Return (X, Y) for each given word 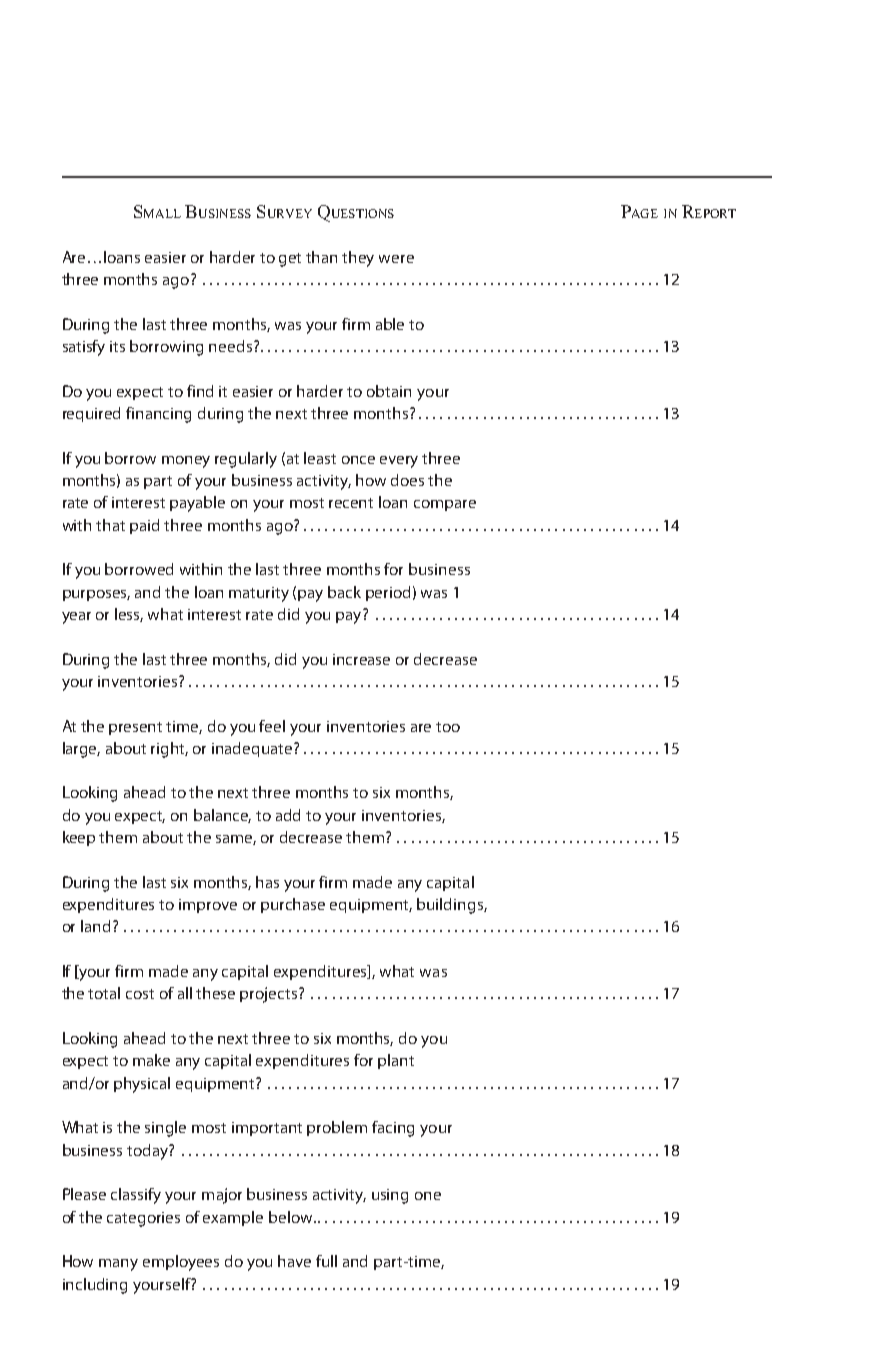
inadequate (253, 749)
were (396, 259)
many (118, 1265)
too (448, 727)
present (135, 728)
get (290, 260)
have (294, 1261)
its (117, 346)
